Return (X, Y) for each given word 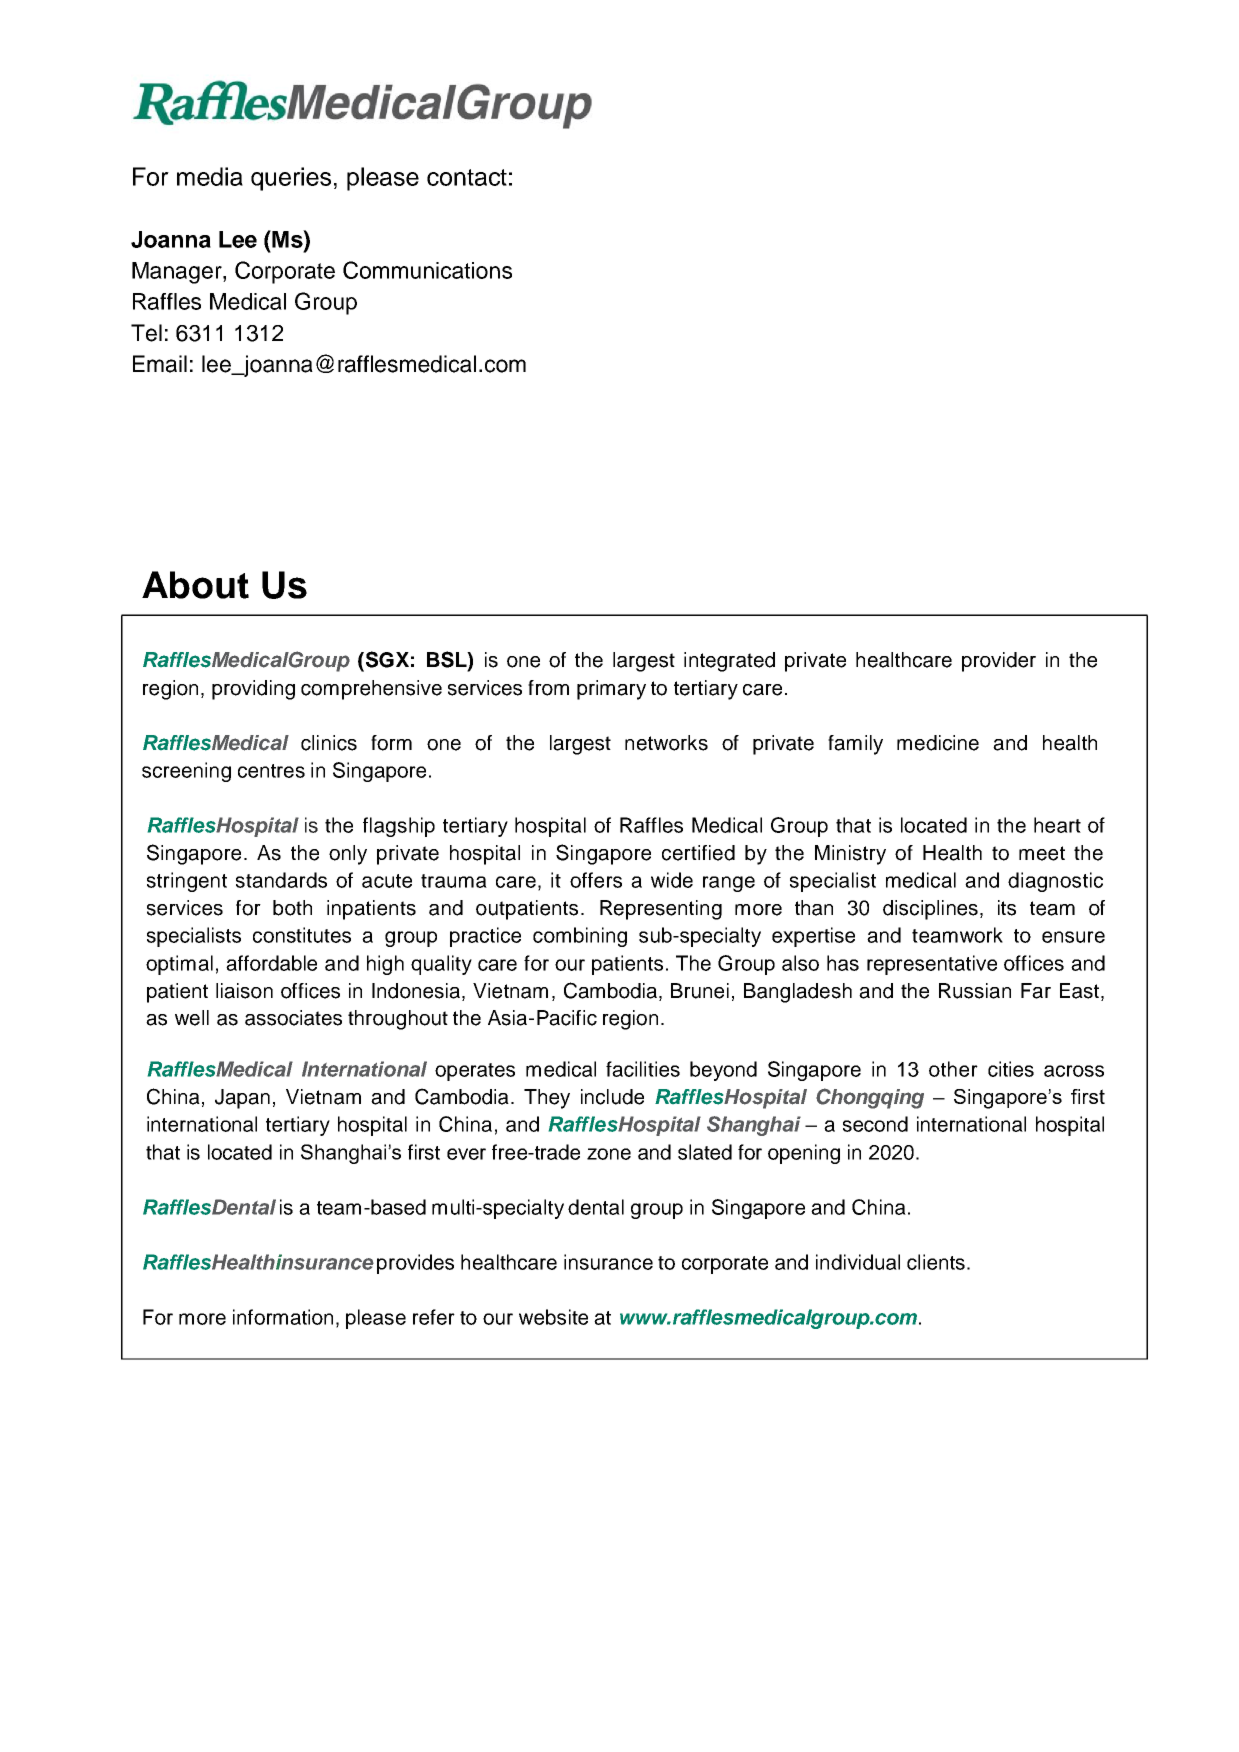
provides (415, 1264)
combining (580, 937)
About (195, 585)
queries (291, 179)
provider (999, 662)
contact (467, 177)
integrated (729, 662)
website (553, 1317)
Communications (427, 270)
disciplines (930, 910)
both (292, 908)
